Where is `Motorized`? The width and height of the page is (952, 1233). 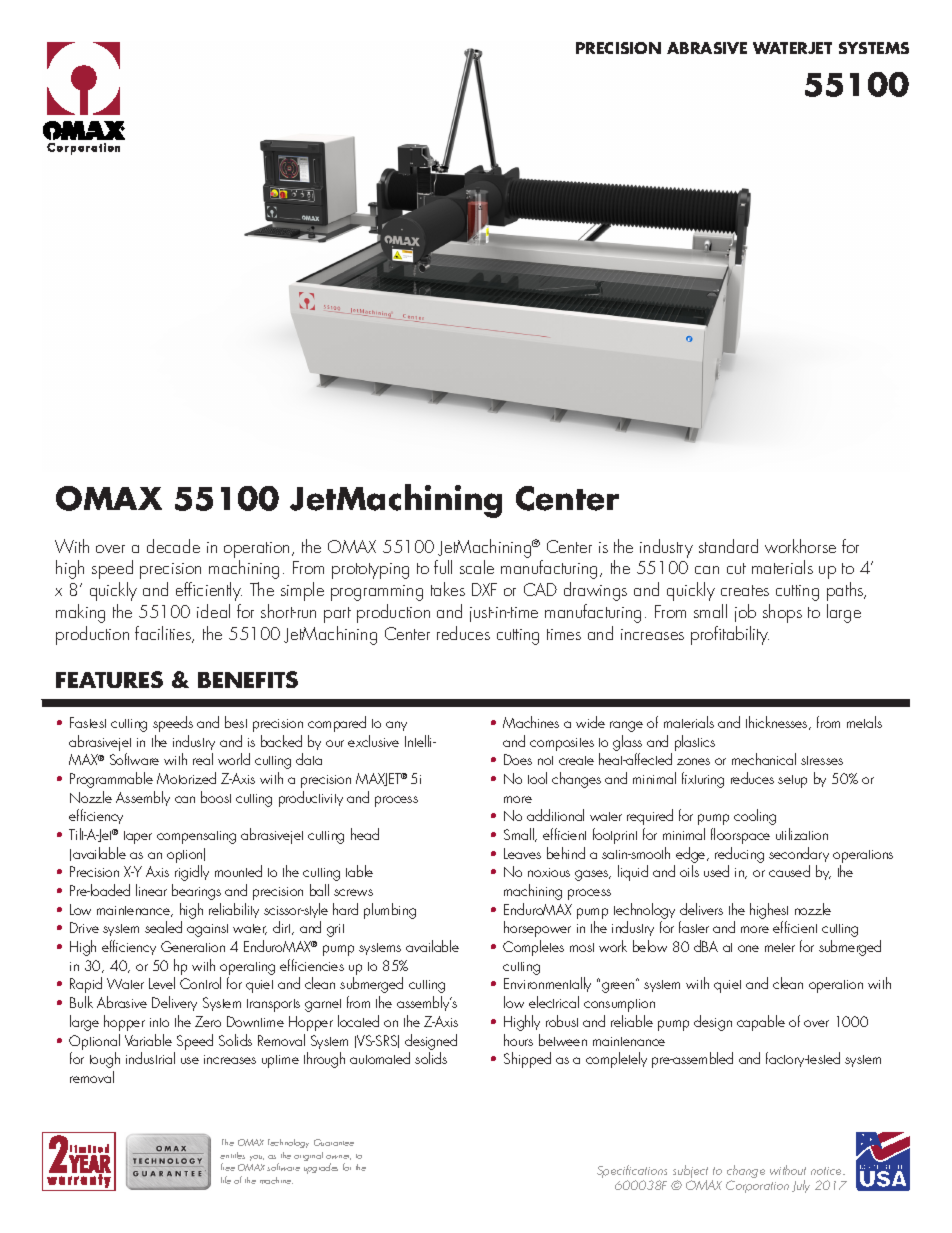 Motorized is located at coordinates (186, 778).
